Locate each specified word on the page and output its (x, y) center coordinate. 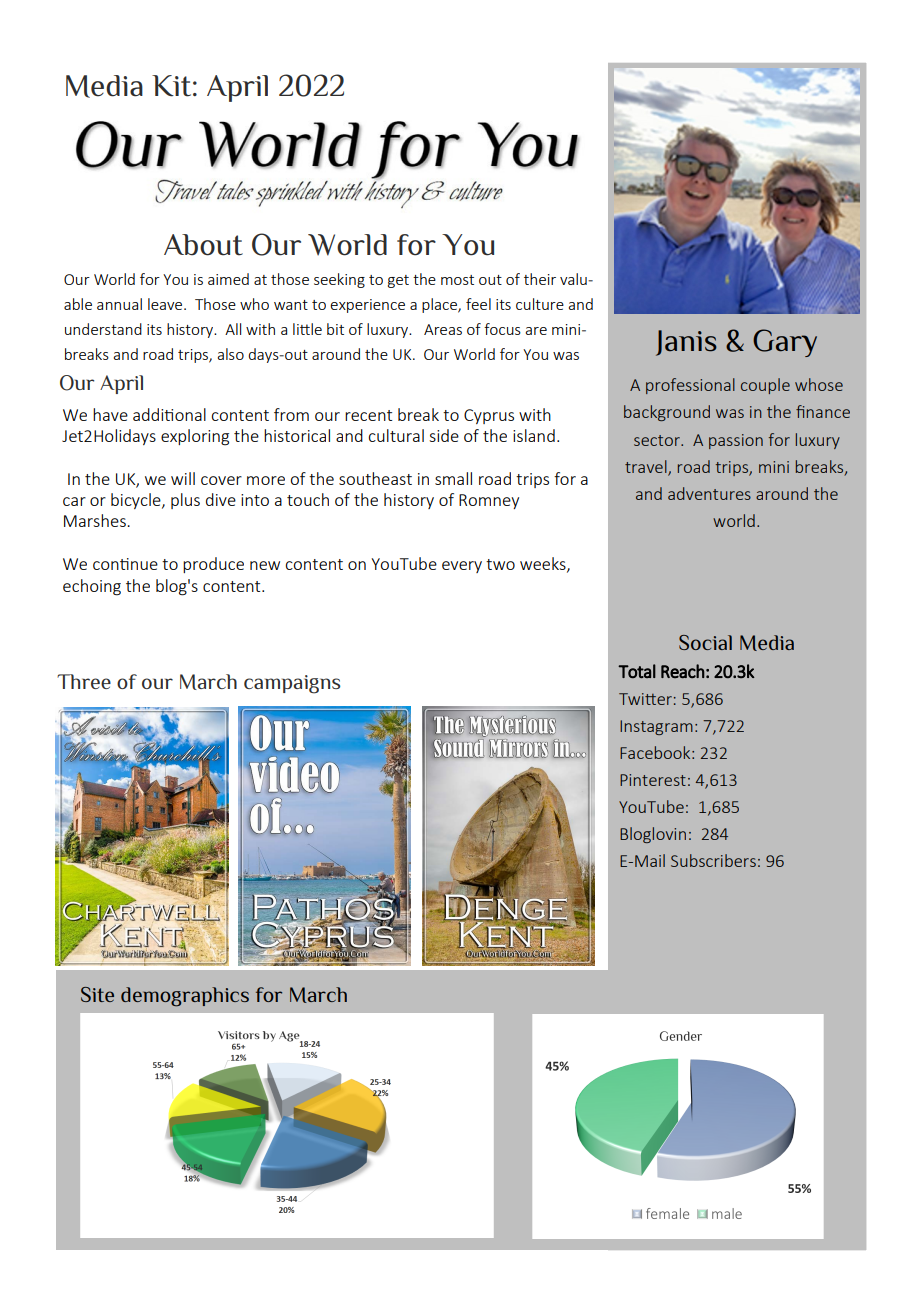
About (203, 245)
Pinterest (653, 780)
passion (736, 441)
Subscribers (713, 860)
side (444, 435)
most (457, 280)
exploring (195, 437)
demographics (185, 997)
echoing (92, 587)
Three (84, 681)
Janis (686, 343)
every (462, 567)
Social (705, 642)
